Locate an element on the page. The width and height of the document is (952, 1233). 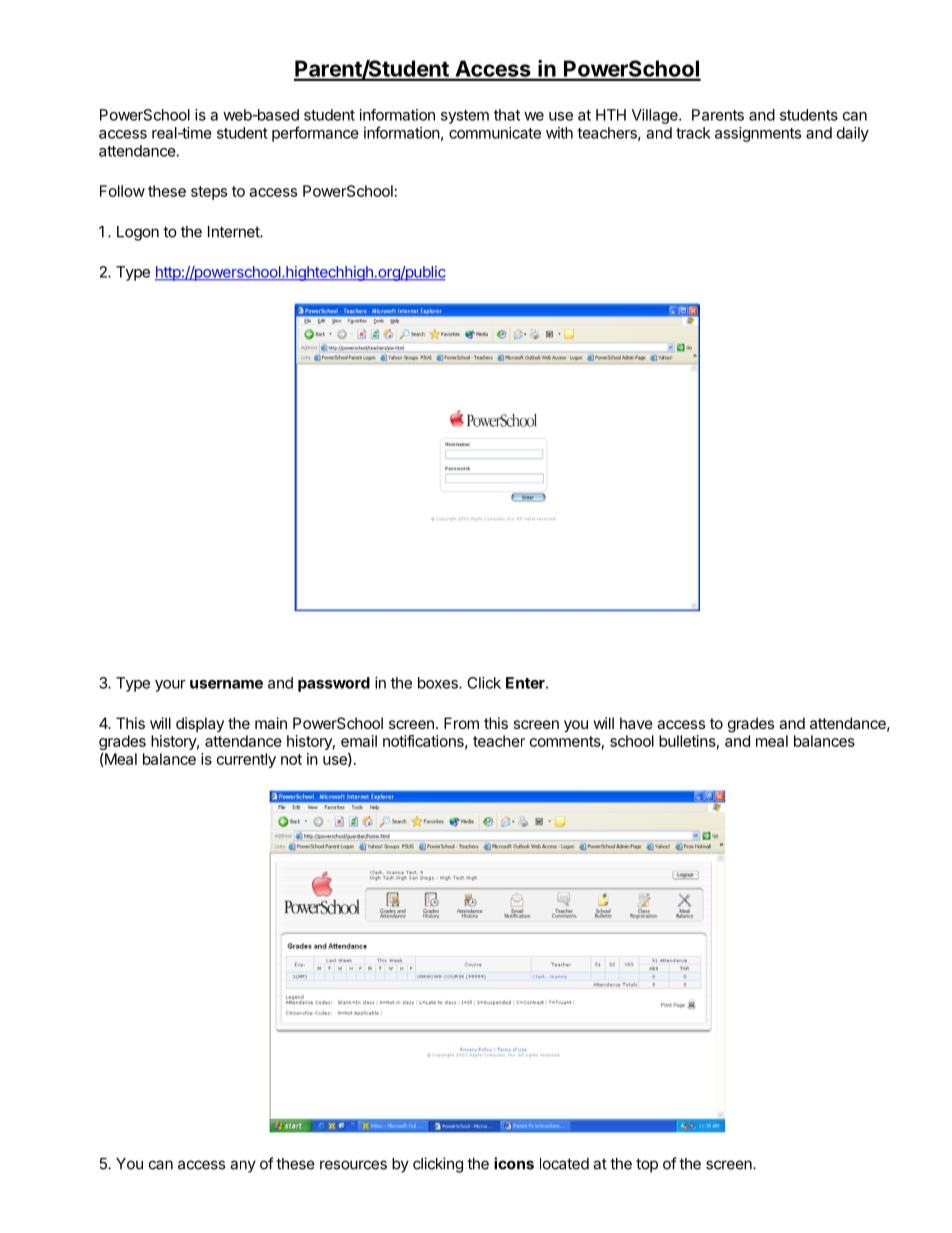
any is located at coordinates (243, 1166).
